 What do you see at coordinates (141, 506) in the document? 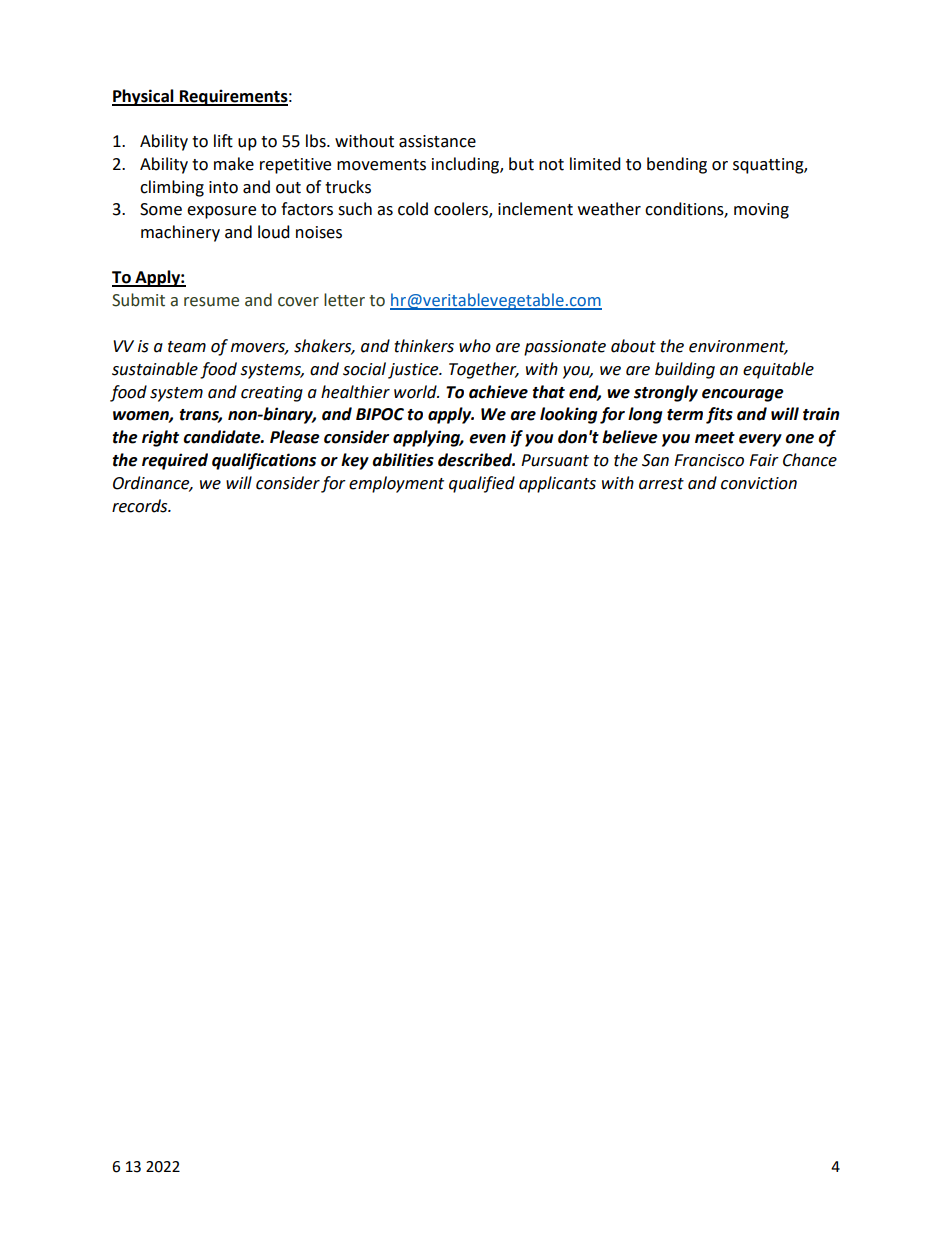
I see `records` at bounding box center [141, 506].
